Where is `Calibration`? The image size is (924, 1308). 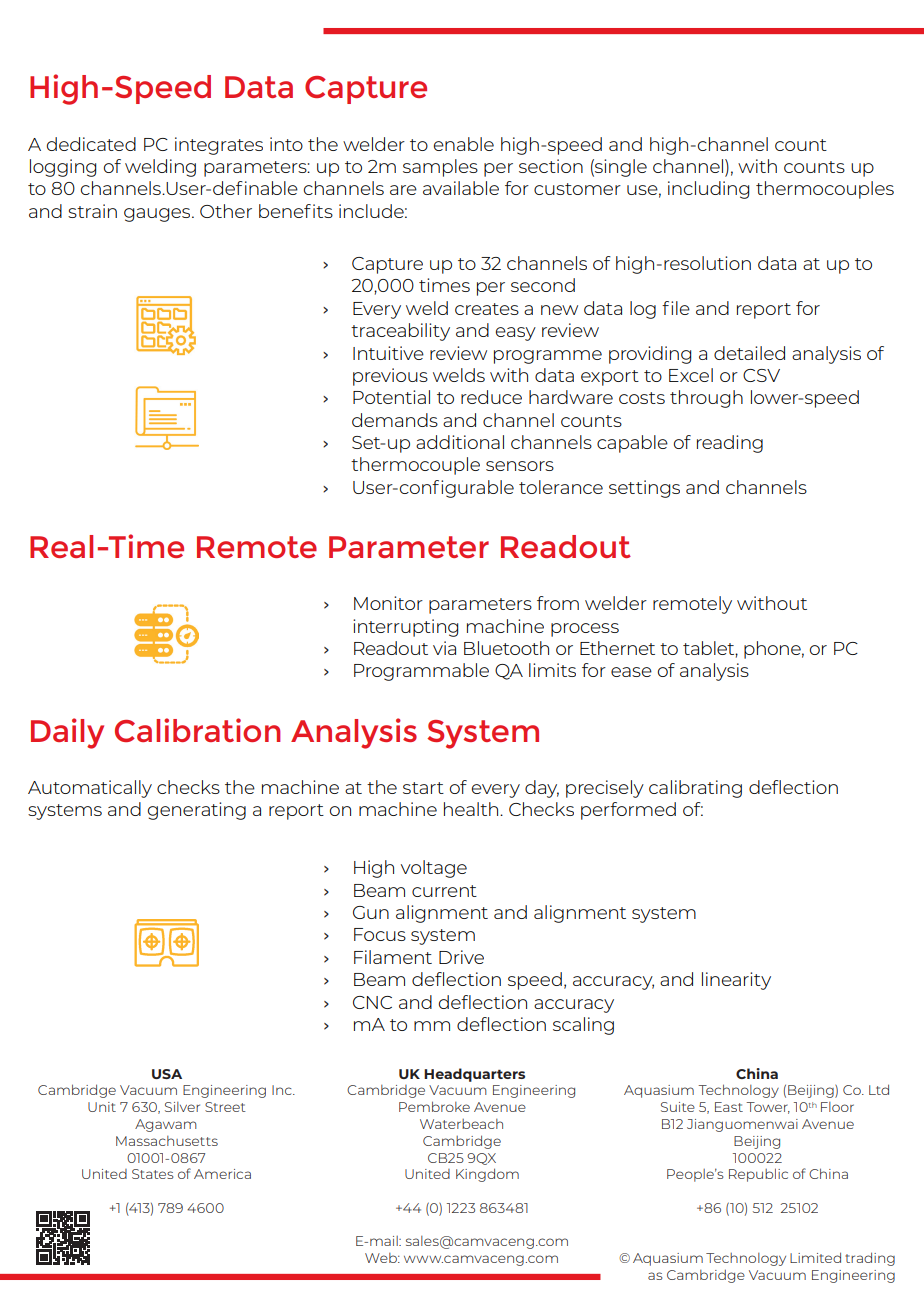 Calibration is located at coordinates (198, 730).
